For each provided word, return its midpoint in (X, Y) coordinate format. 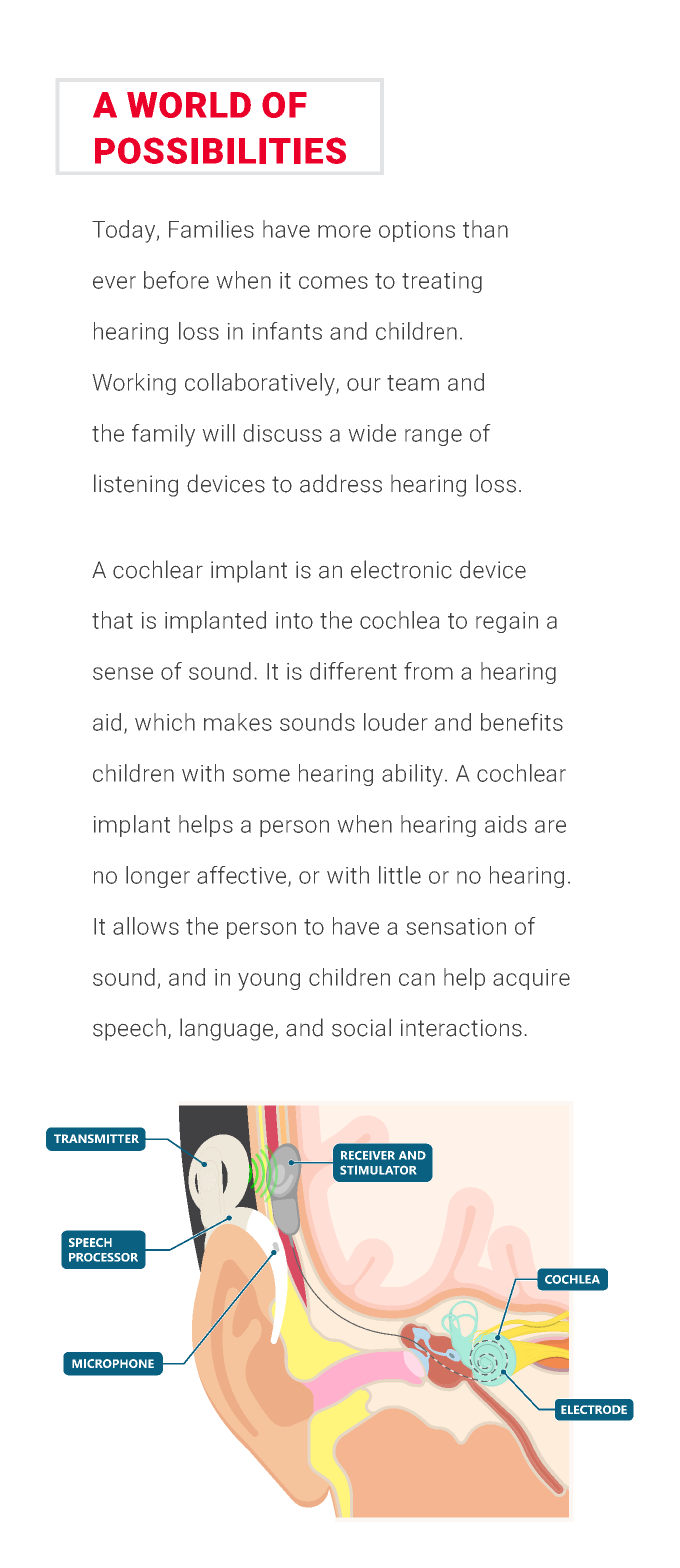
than (485, 229)
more (344, 231)
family (163, 435)
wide (372, 433)
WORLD (189, 105)
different (353, 671)
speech (129, 1030)
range (433, 437)
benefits (522, 722)
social (361, 1027)
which (165, 722)
